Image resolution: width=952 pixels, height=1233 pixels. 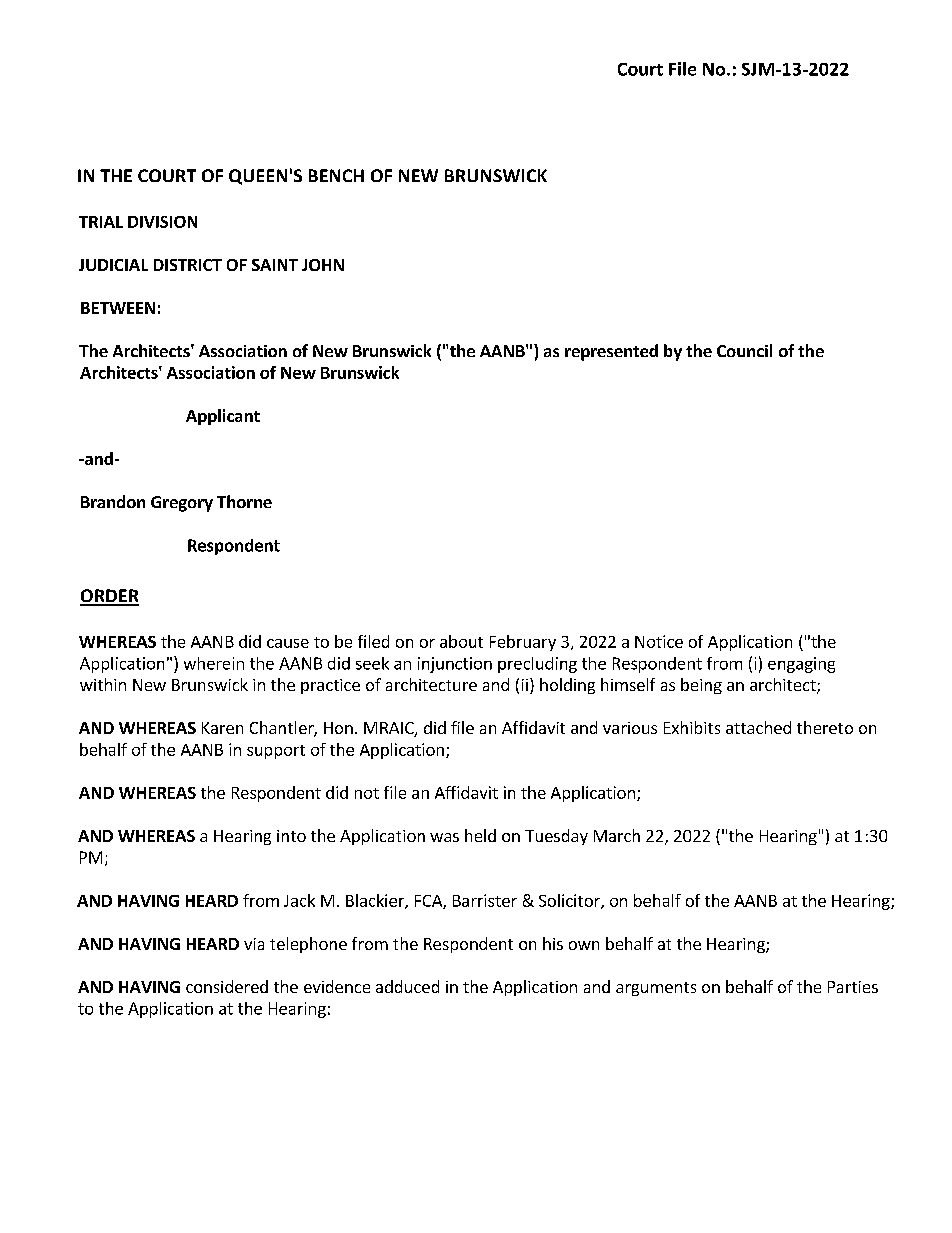 I want to click on Karen, so click(x=222, y=728).
